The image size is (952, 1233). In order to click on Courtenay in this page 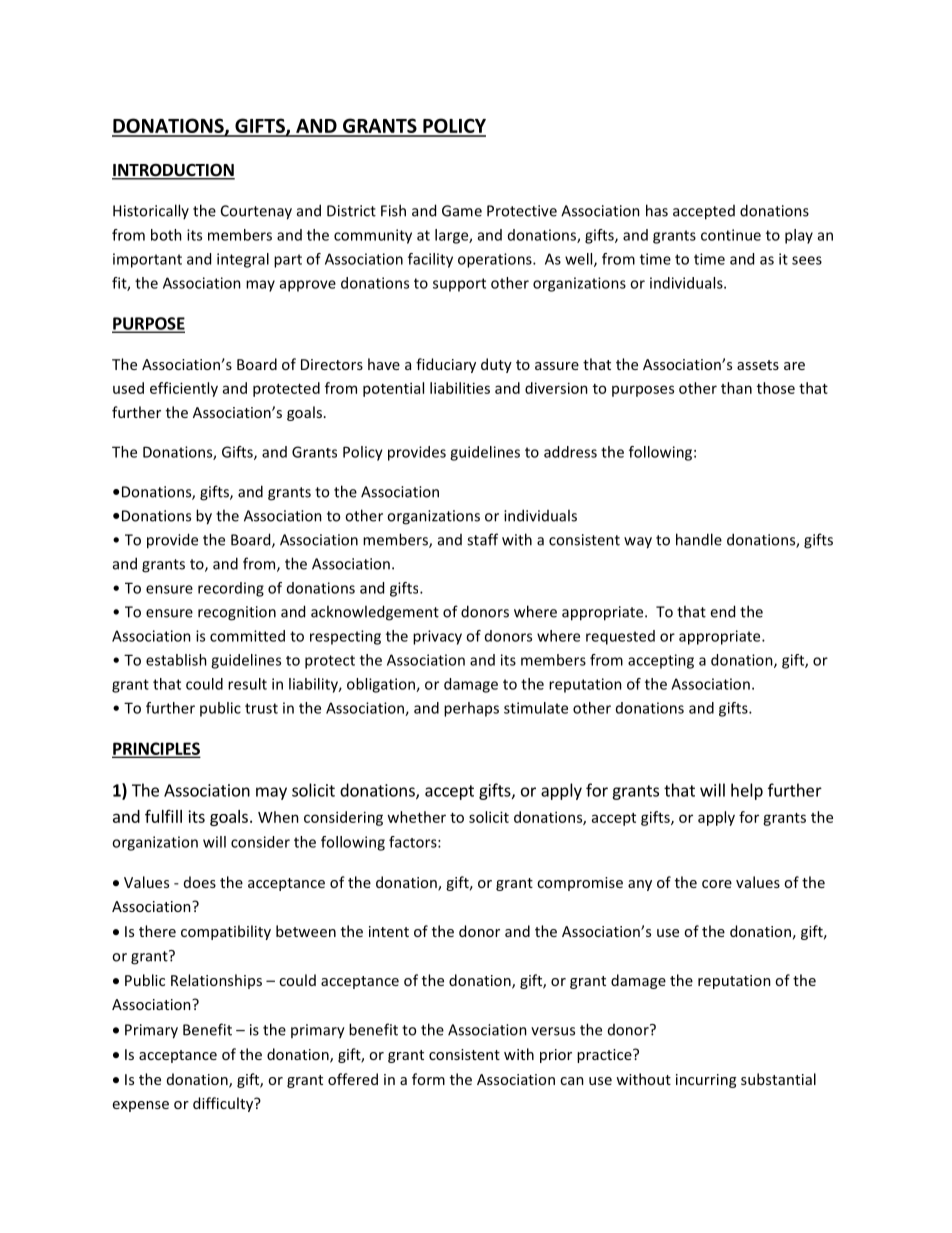, I will do `click(256, 212)`.
